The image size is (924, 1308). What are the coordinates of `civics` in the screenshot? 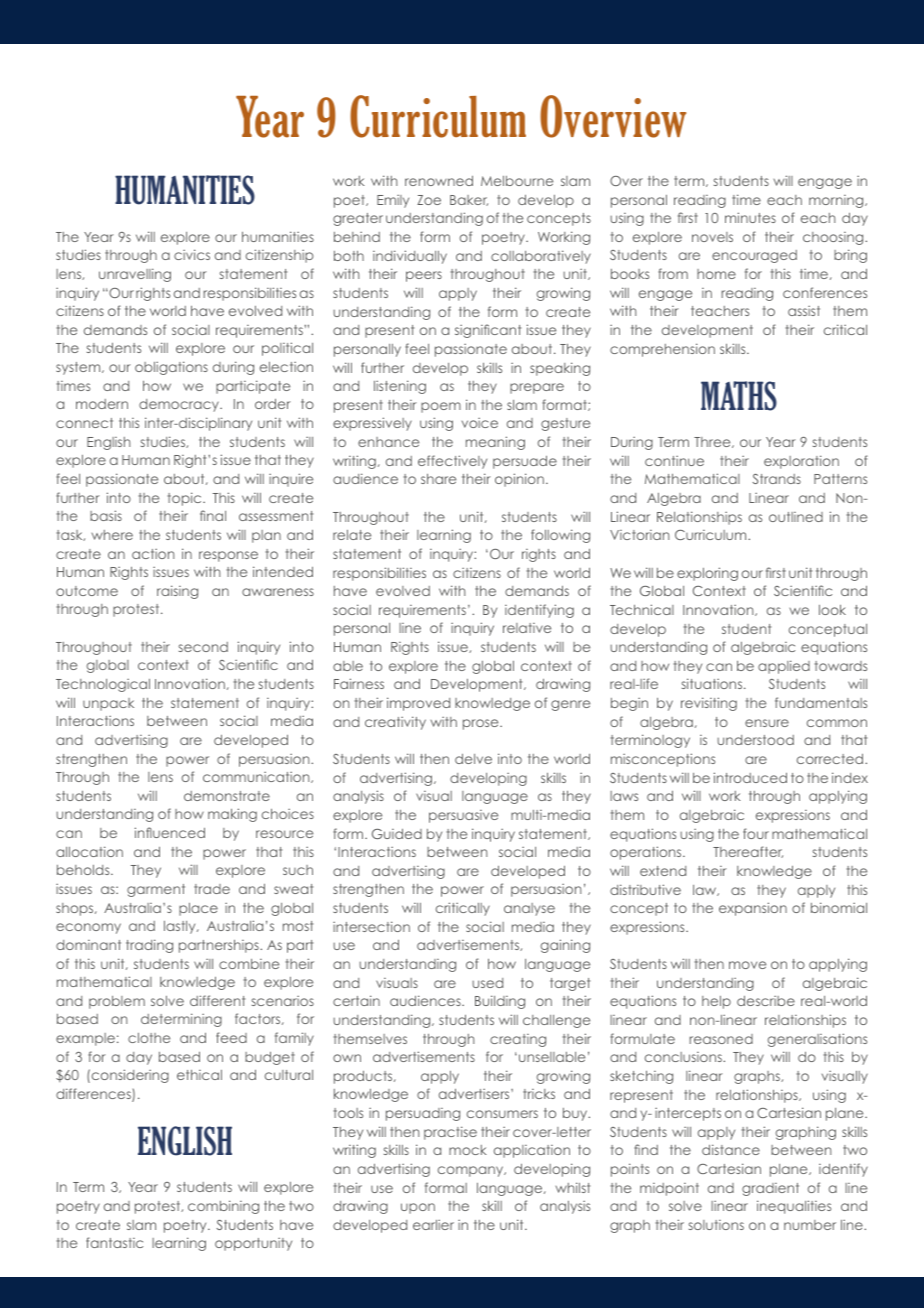 It's located at (192, 254).
